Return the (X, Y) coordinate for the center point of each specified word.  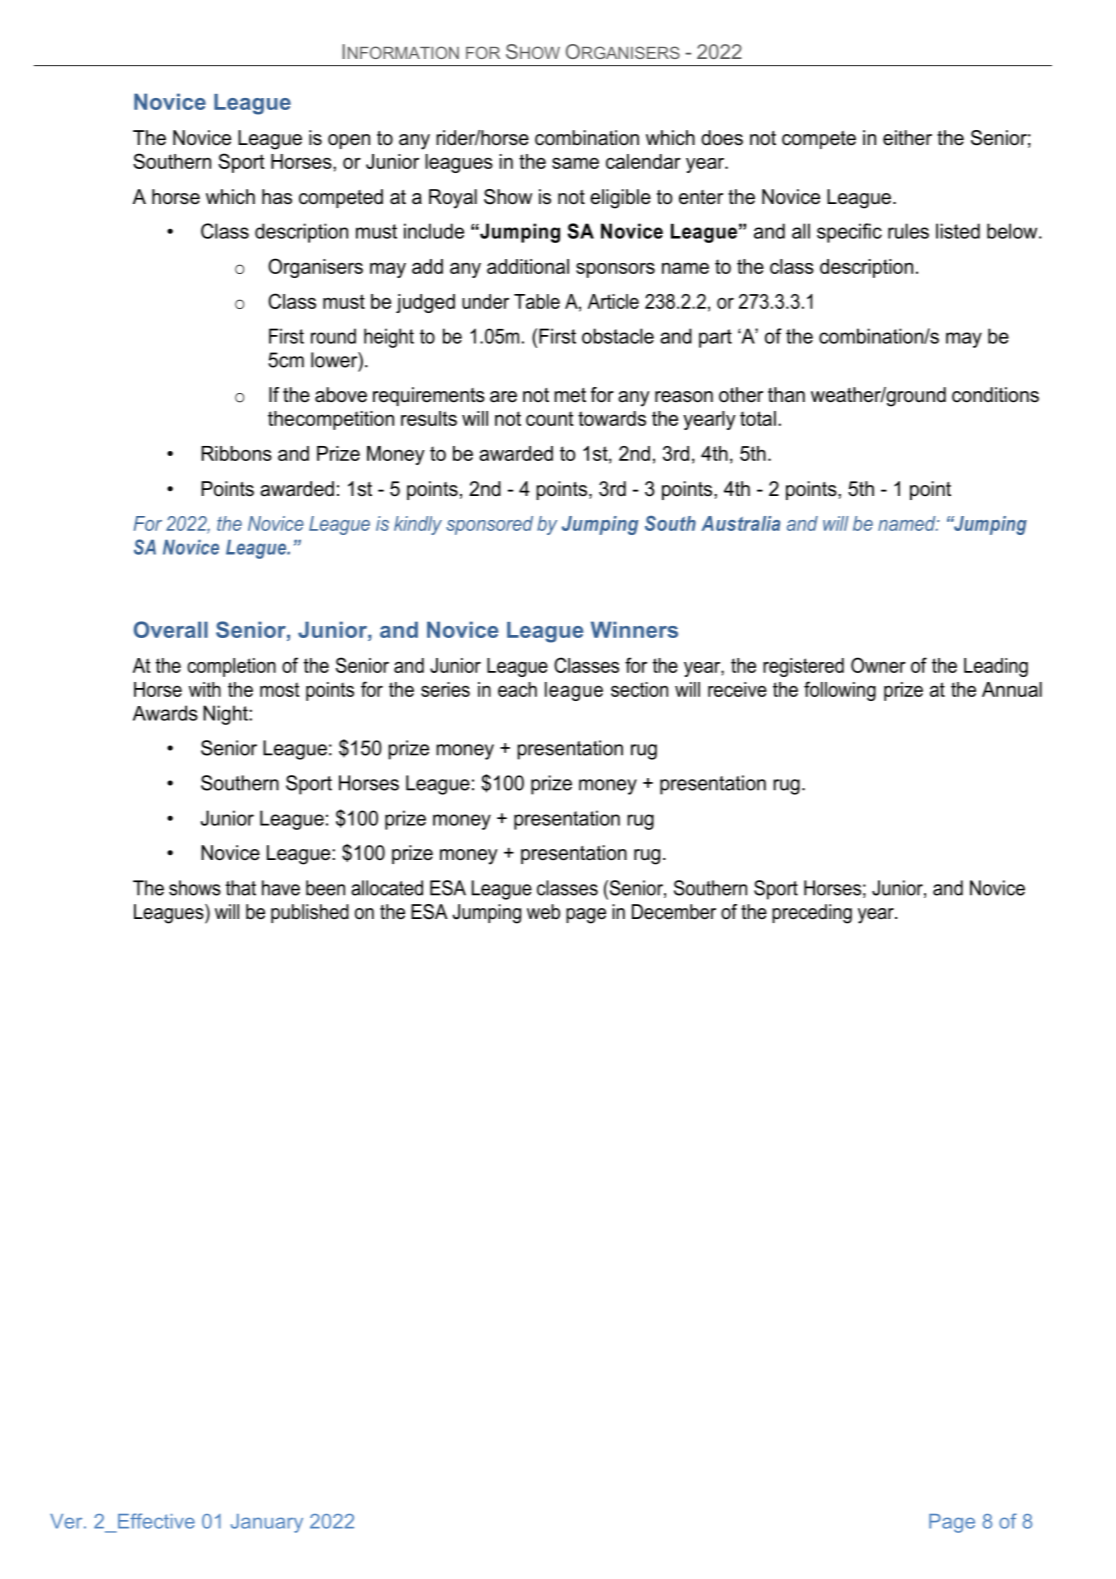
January (267, 1523)
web (543, 912)
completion (231, 667)
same (575, 163)
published (310, 913)
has (277, 197)
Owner (878, 665)
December (674, 912)
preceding (812, 914)
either (907, 138)
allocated (387, 888)
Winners (634, 629)
